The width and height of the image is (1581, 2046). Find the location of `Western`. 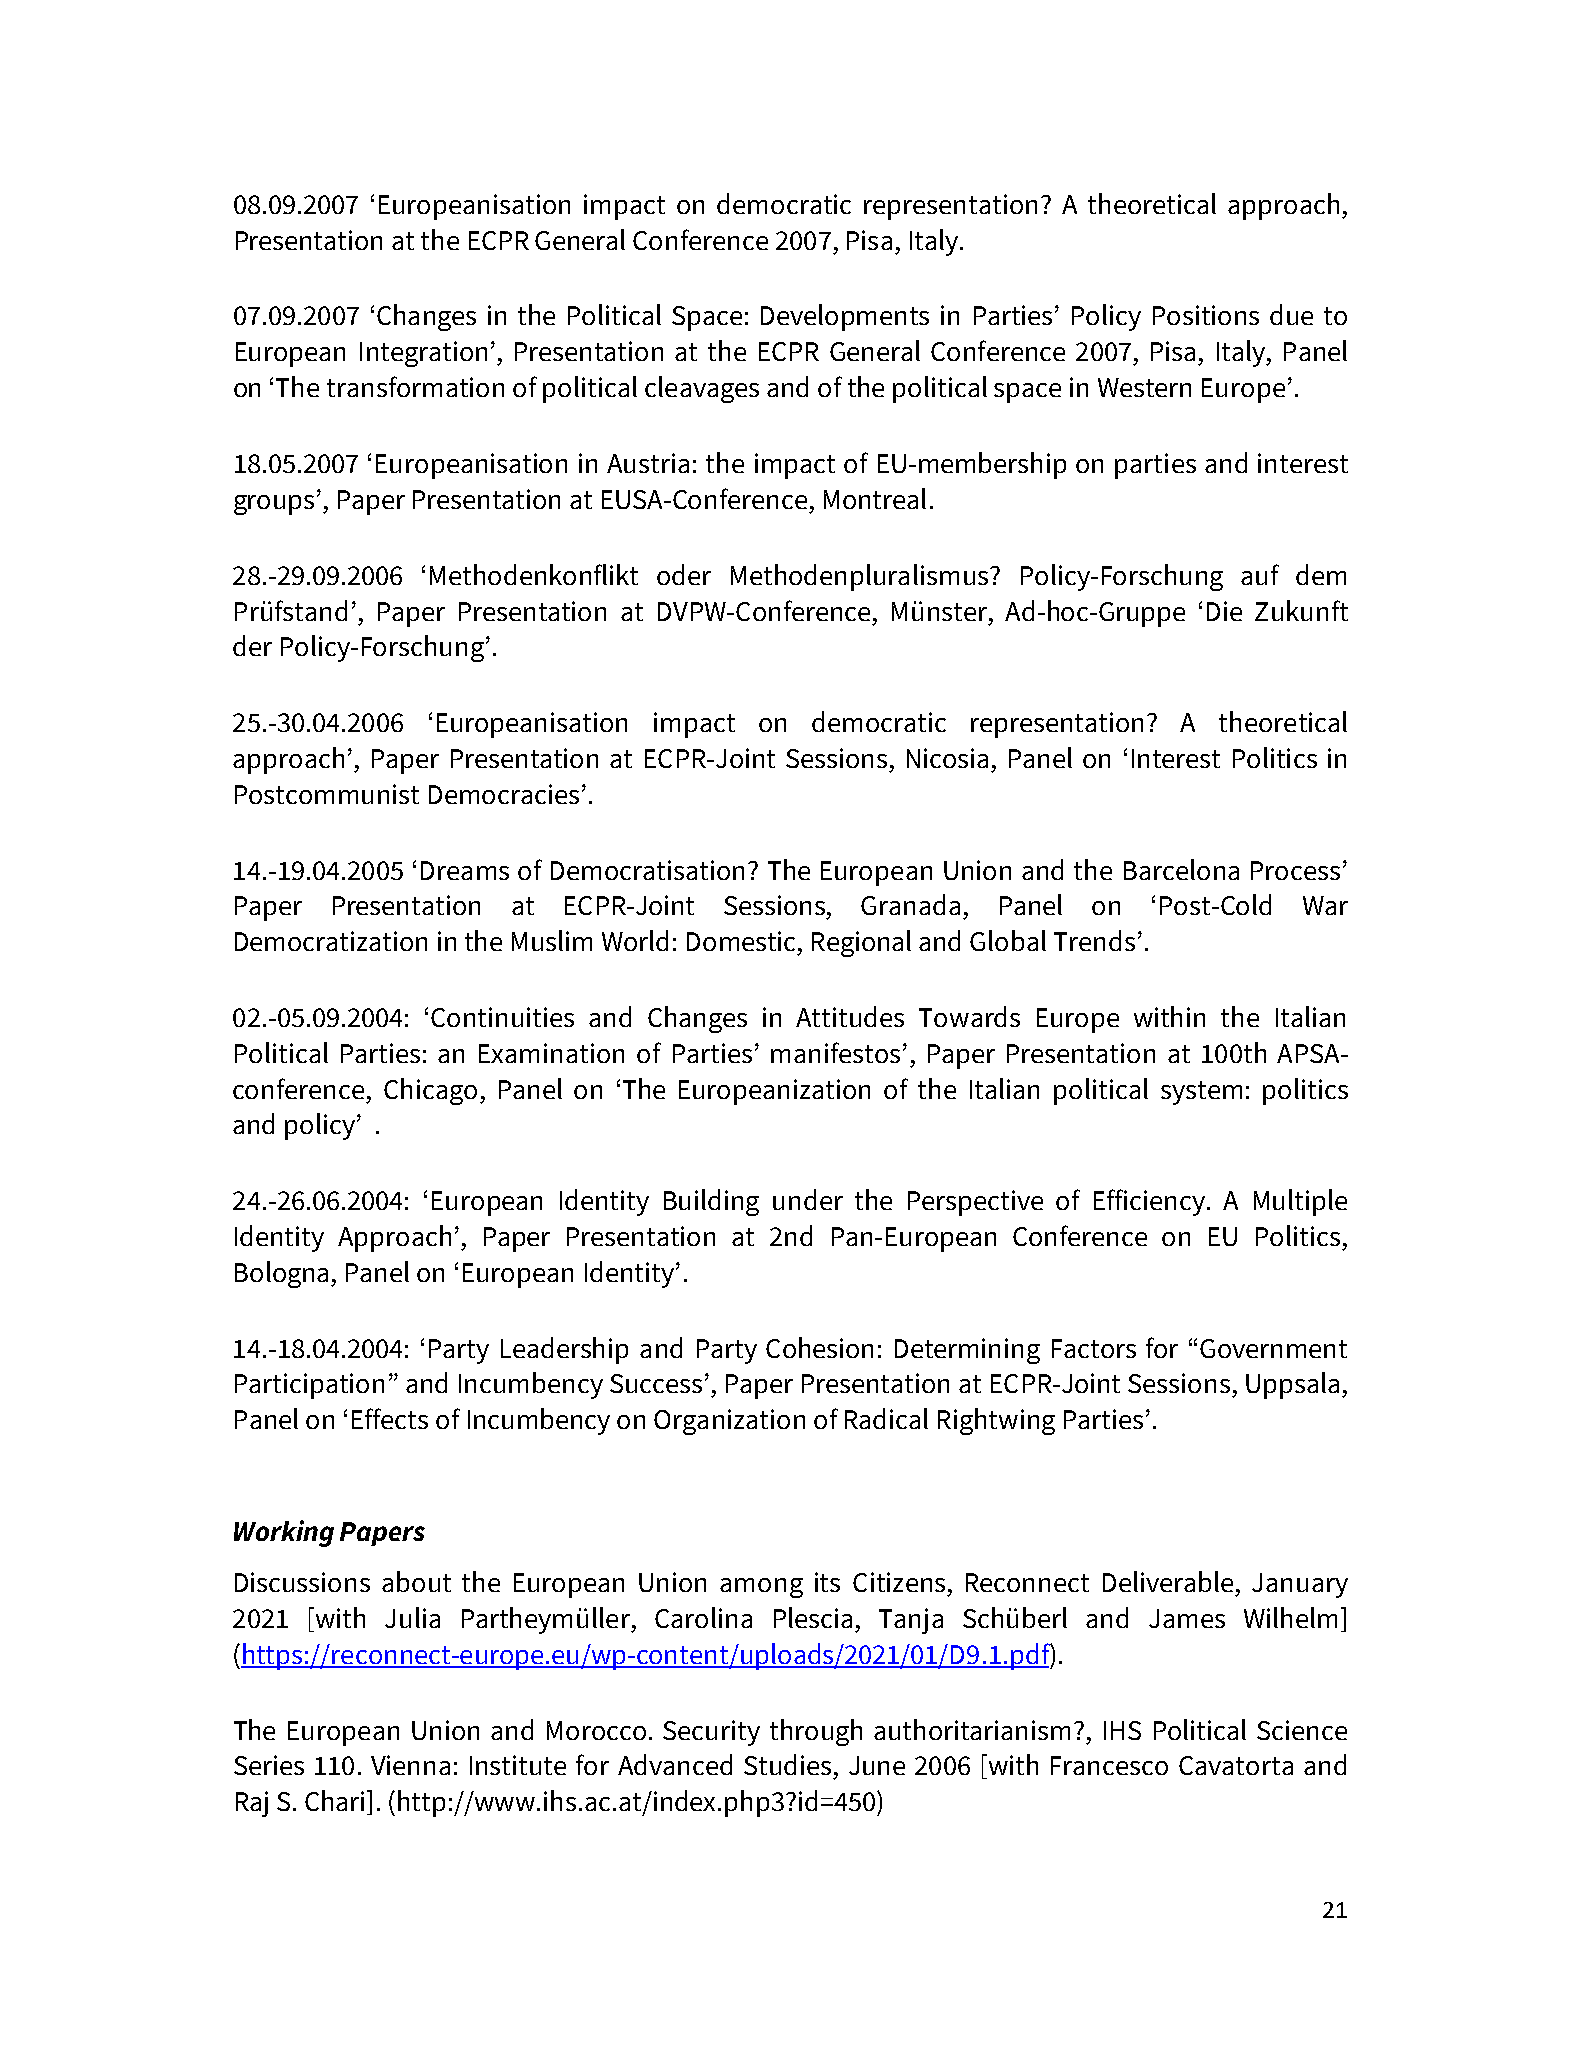

Western is located at coordinates (1144, 387).
